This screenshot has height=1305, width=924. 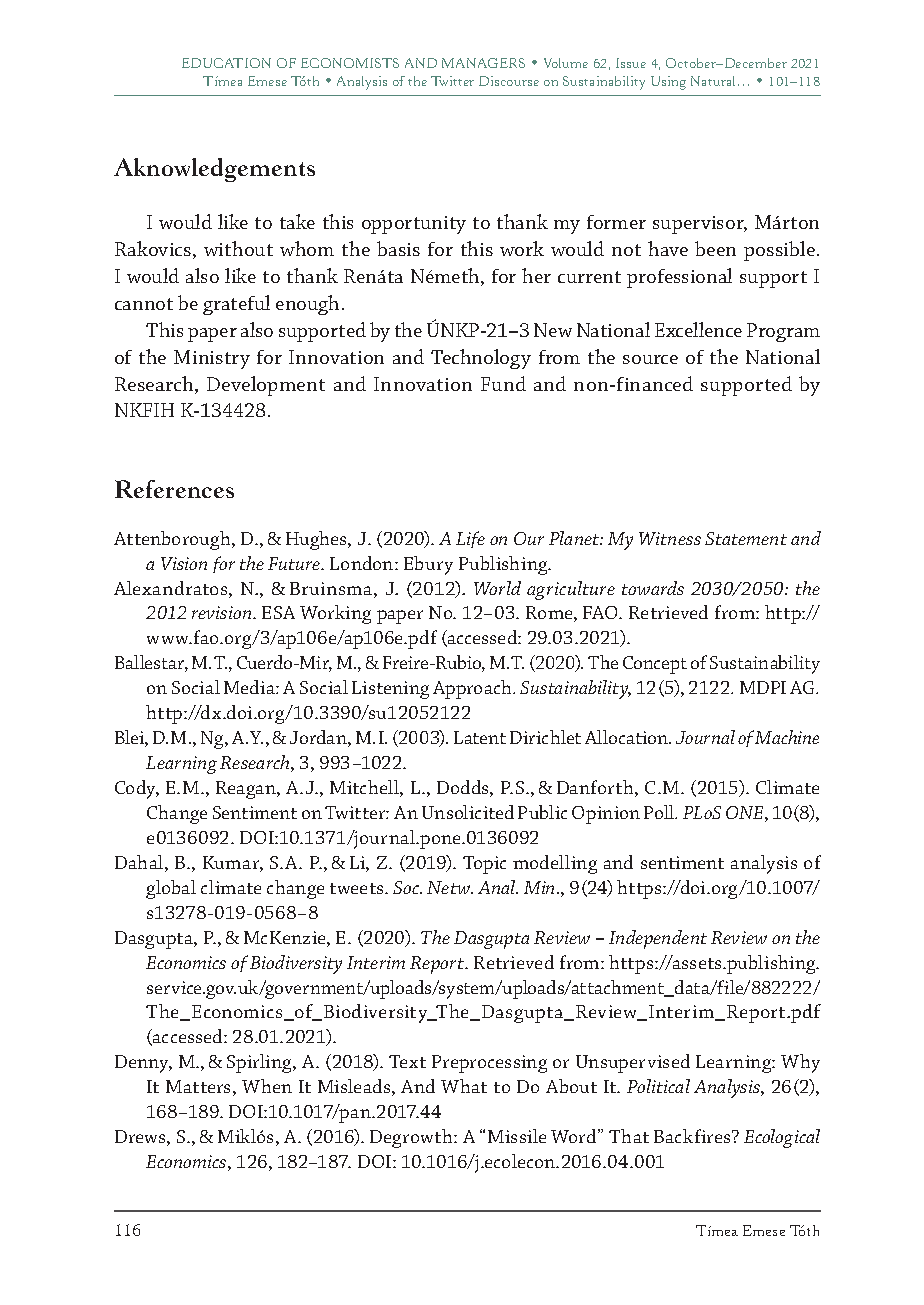 I want to click on global, so click(x=171, y=889).
